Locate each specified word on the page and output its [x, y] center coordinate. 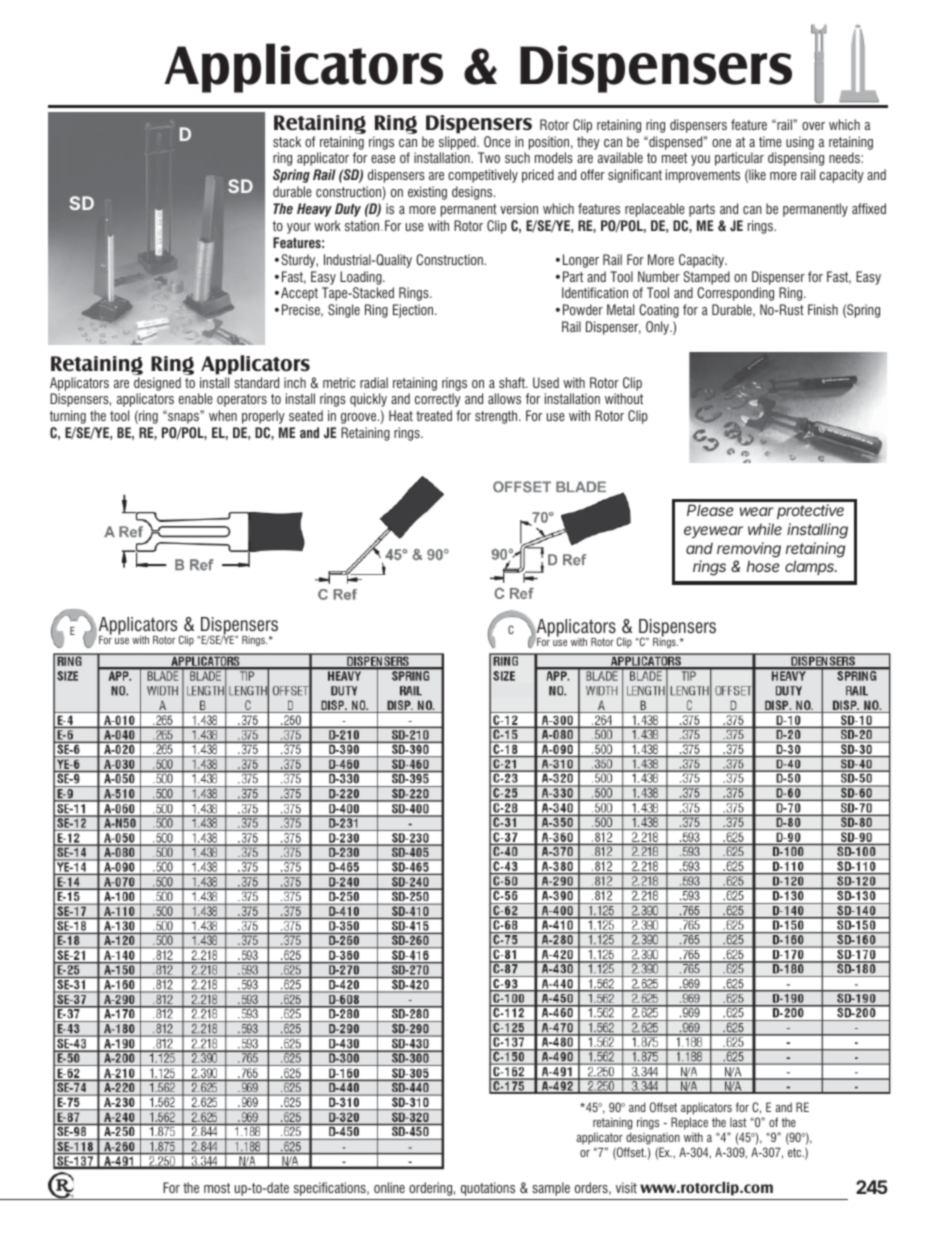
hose [763, 566]
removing [749, 550]
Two [489, 157]
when [223, 415]
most [217, 1188]
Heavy [314, 210]
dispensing [796, 159]
